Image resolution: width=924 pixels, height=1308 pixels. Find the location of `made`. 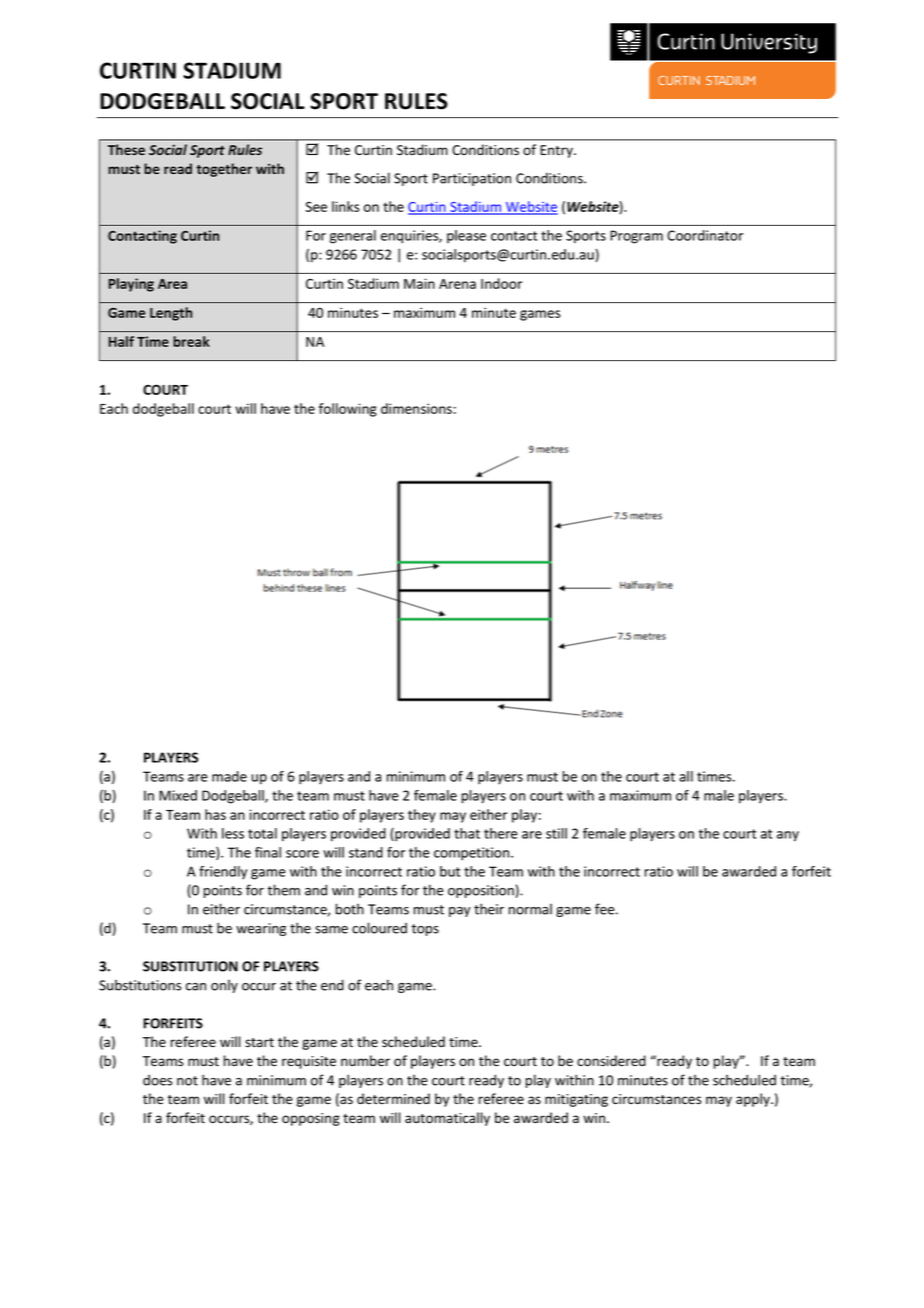

made is located at coordinates (229, 776).
